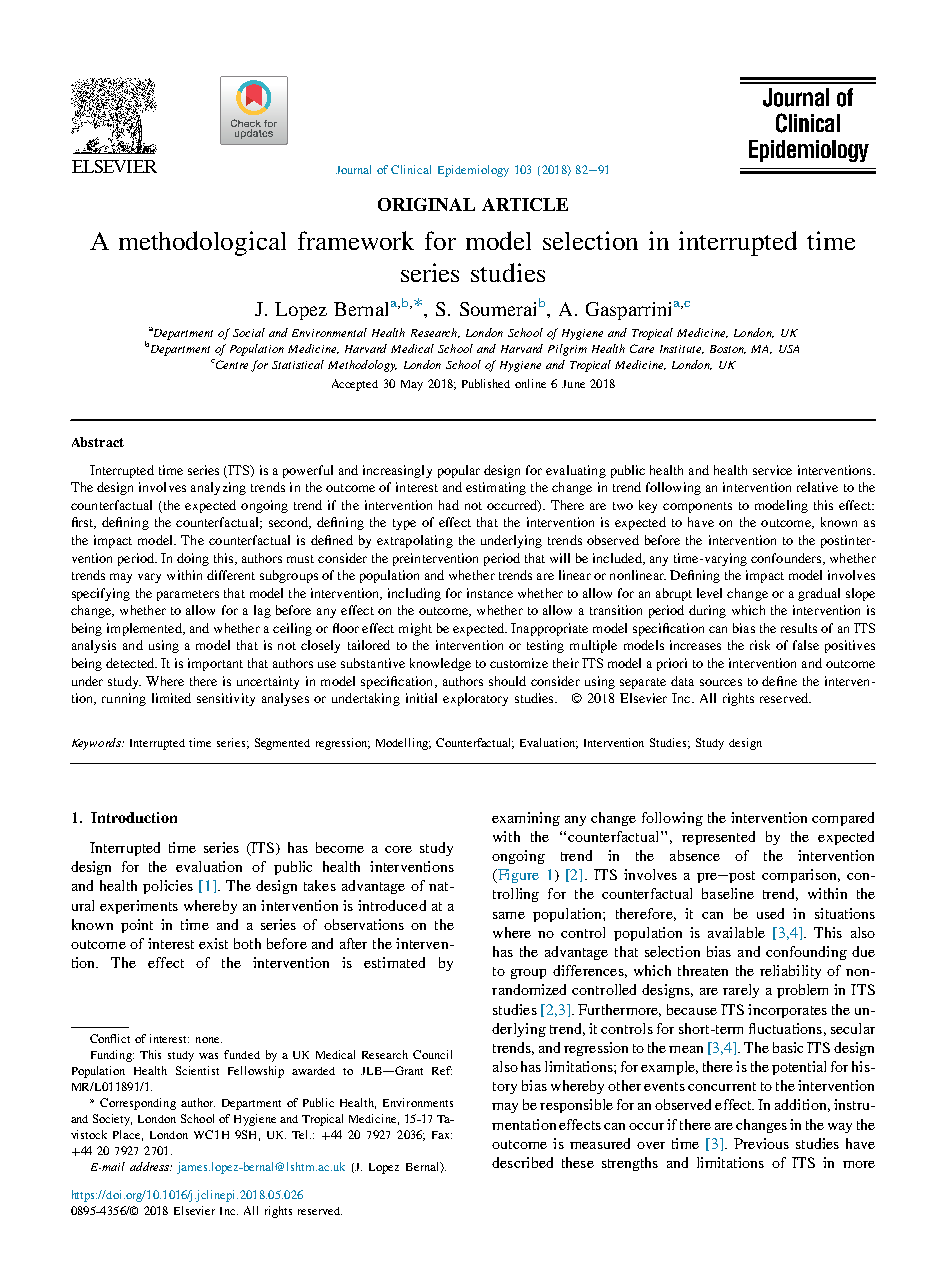 This document has height=1271, width=952. Describe the element at coordinates (202, 243) in the document. I see `methodological` at that location.
